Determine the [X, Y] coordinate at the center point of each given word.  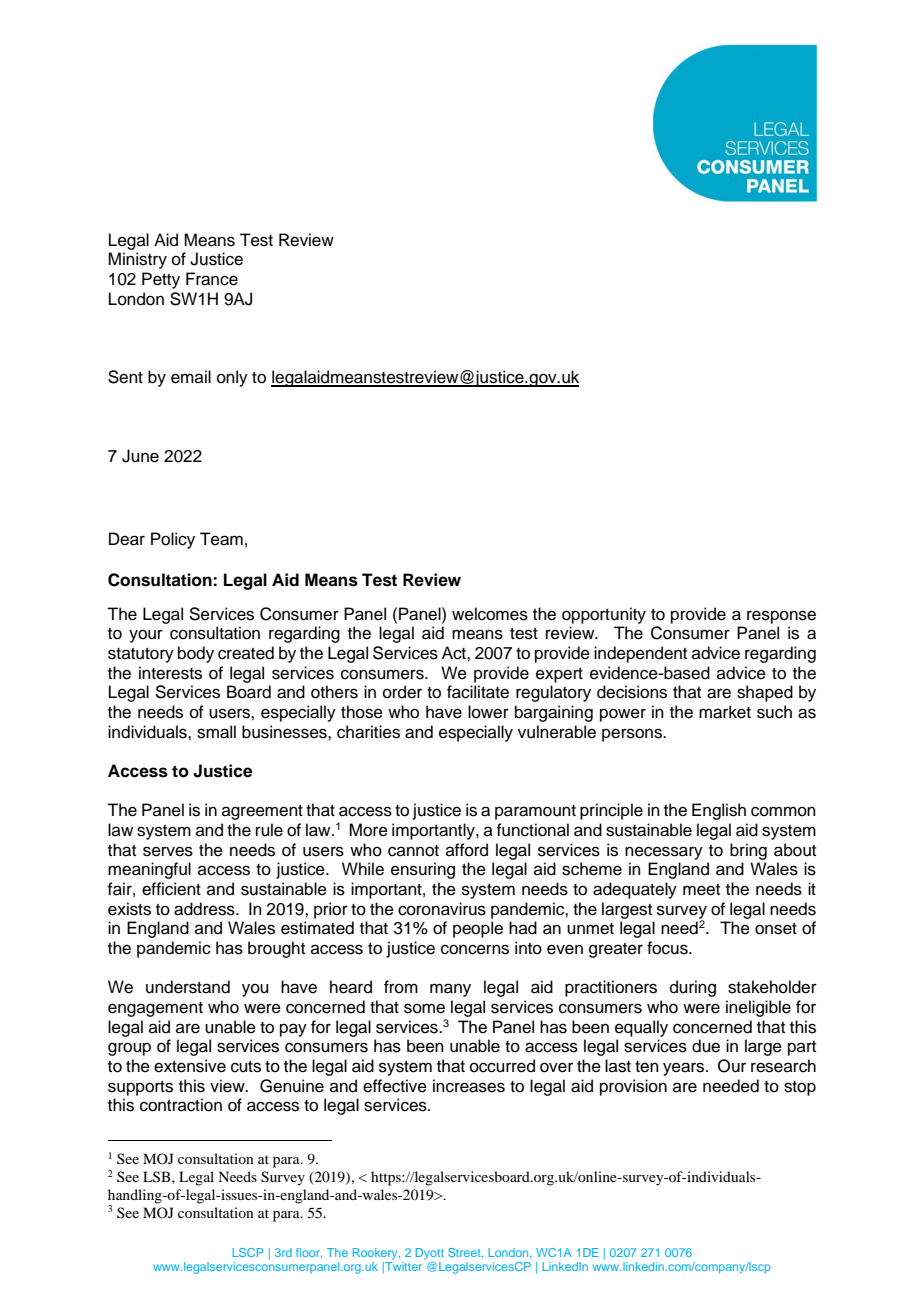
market [725, 712]
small [216, 732]
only [232, 378]
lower [488, 712]
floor [309, 1253]
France [212, 279]
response [781, 617]
